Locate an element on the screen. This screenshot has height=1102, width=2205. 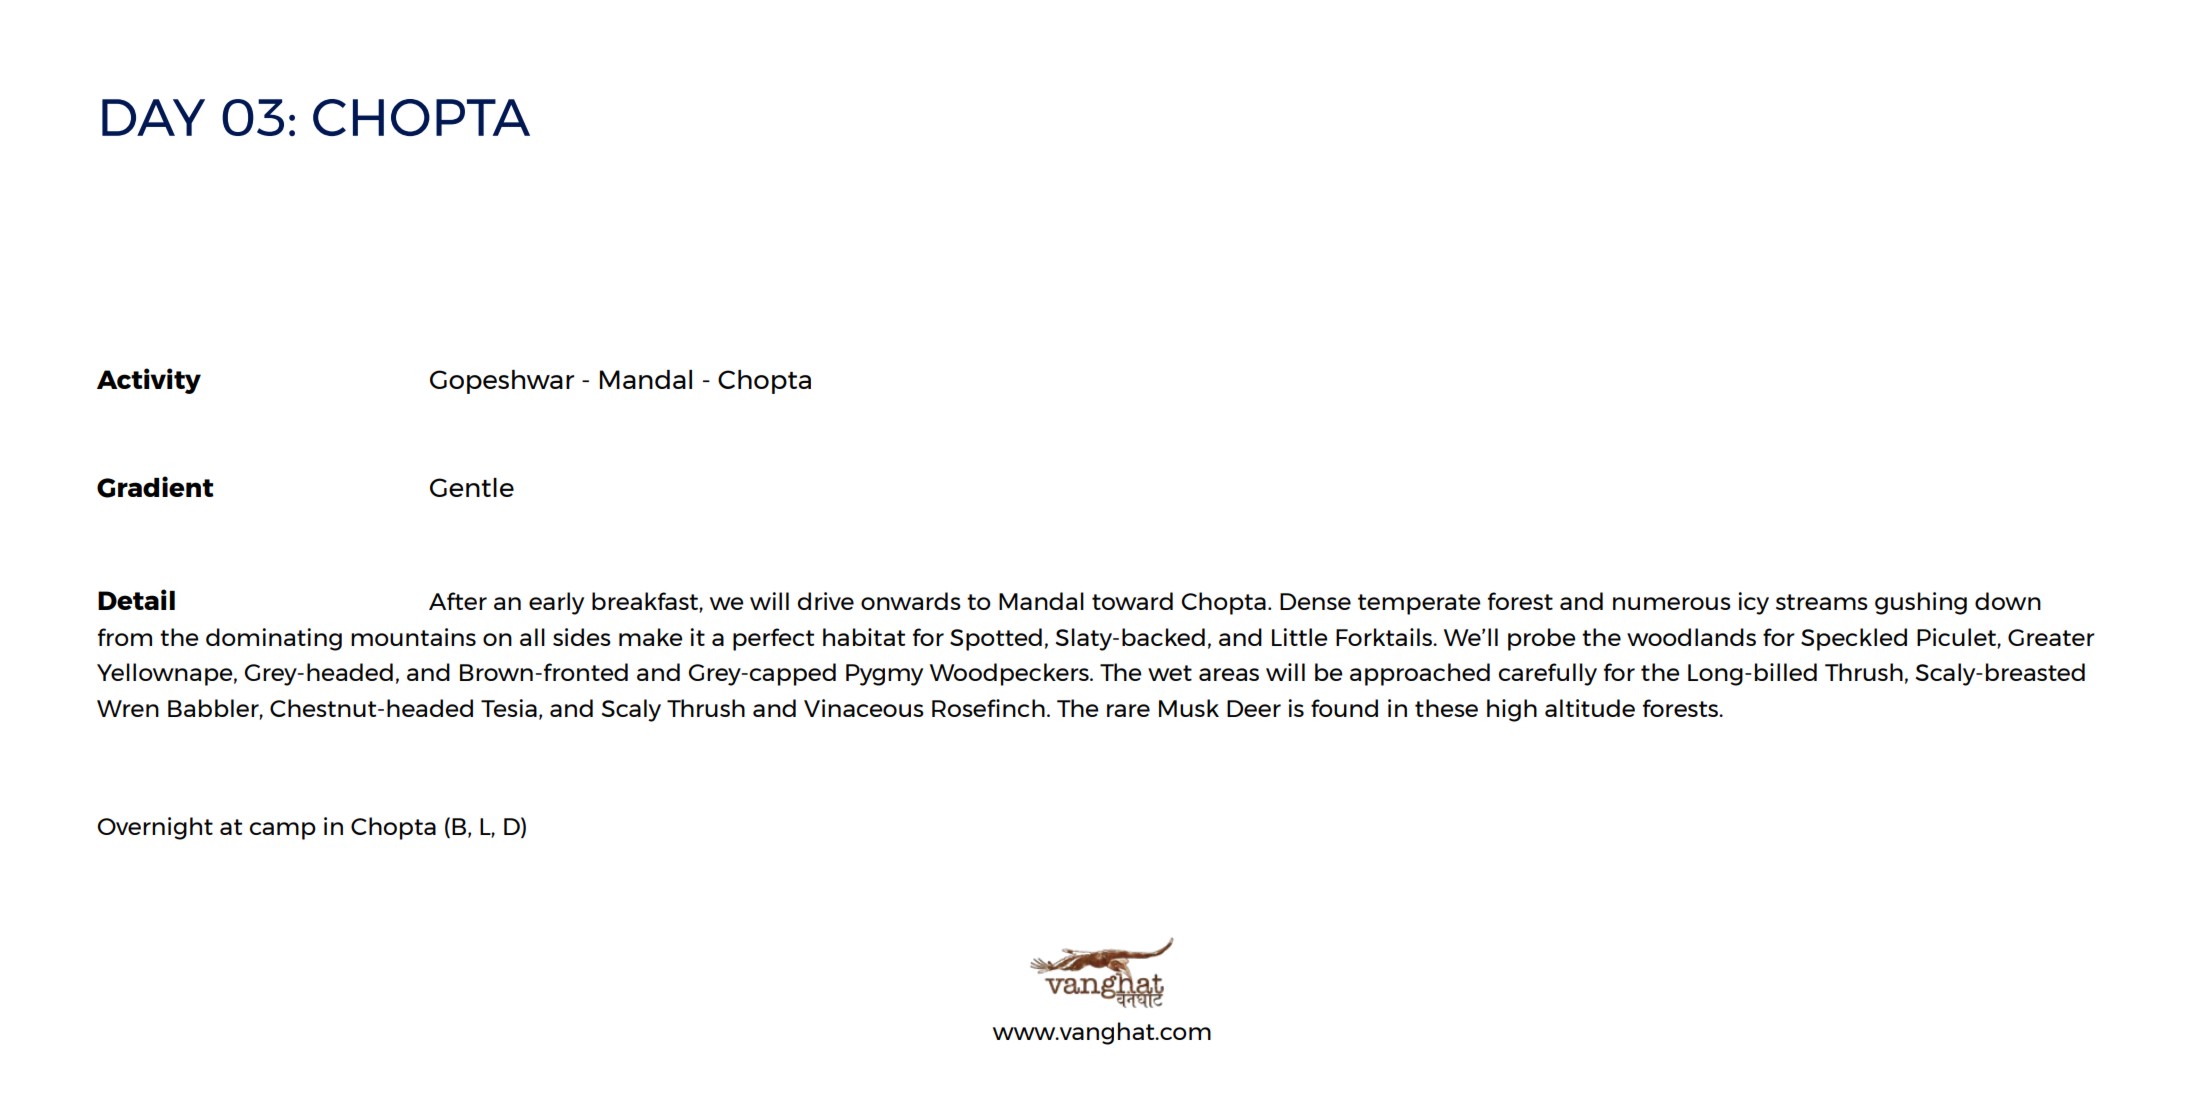
Speckled is located at coordinates (1854, 639).
